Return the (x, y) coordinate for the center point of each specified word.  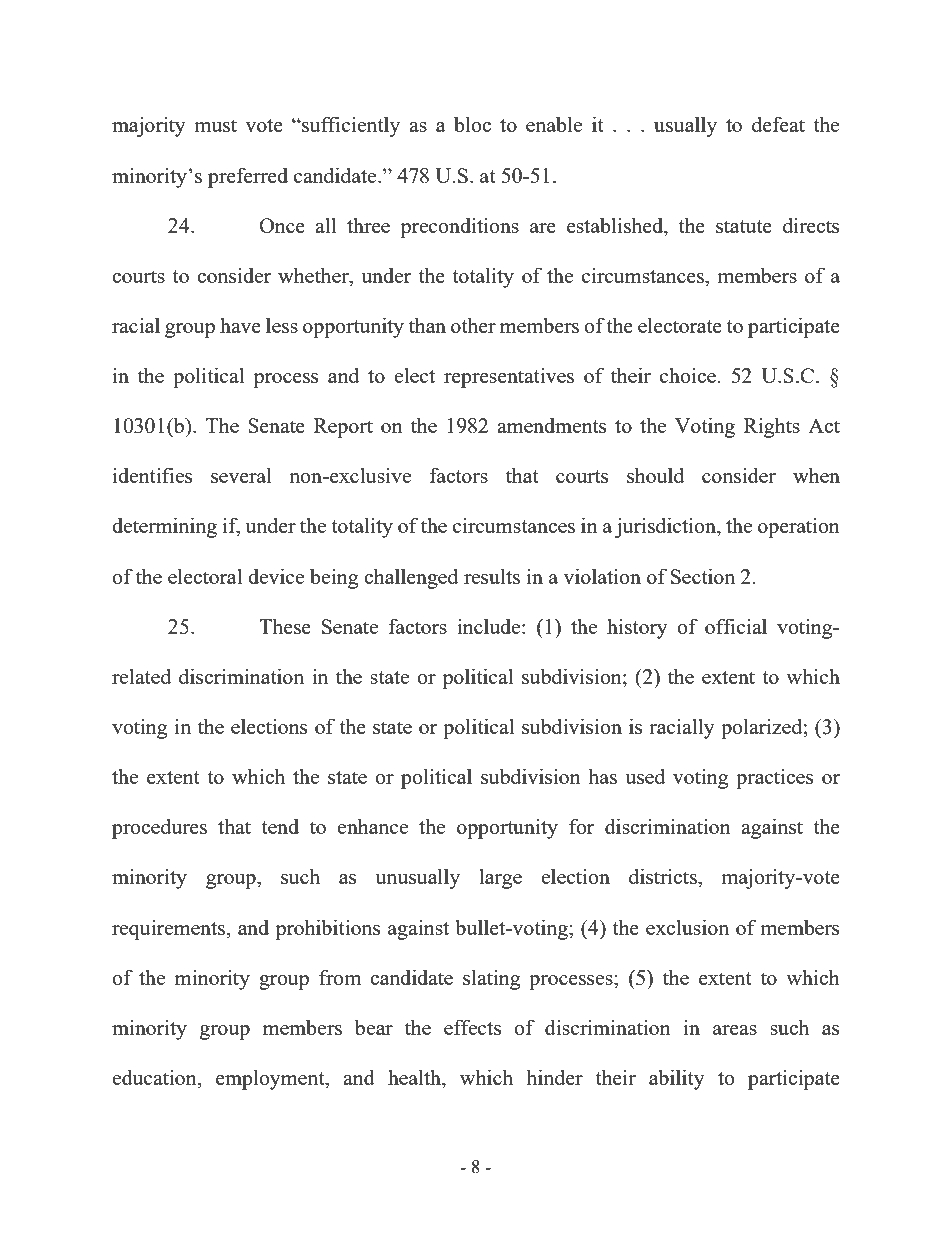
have (240, 325)
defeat (778, 124)
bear (374, 1027)
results (492, 576)
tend (280, 826)
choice (688, 375)
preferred (248, 177)
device (276, 576)
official (736, 626)
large (500, 878)
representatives (509, 377)
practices (774, 778)
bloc (472, 124)
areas (735, 1030)
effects (472, 1027)
